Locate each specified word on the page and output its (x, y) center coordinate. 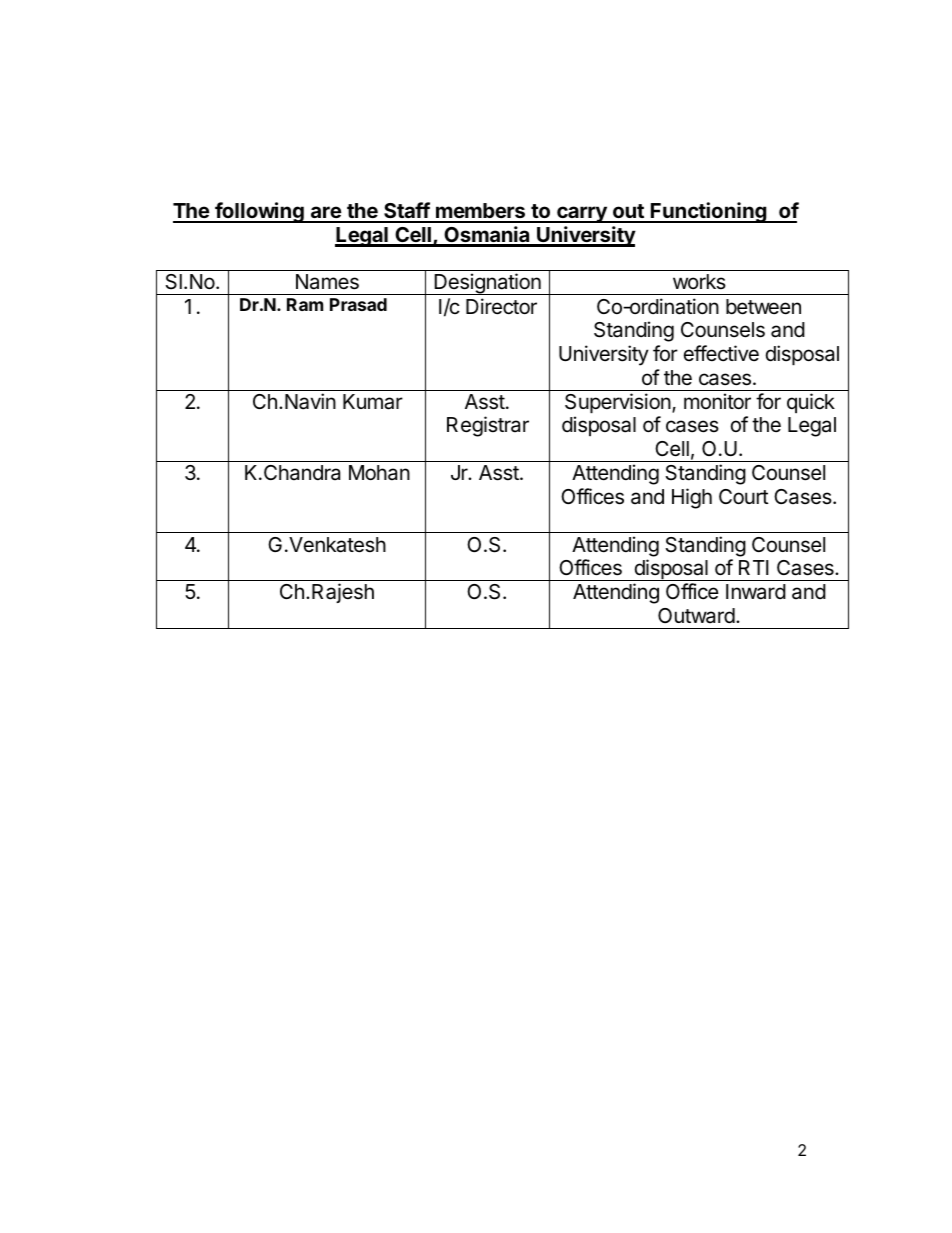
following (259, 212)
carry (582, 214)
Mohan (379, 473)
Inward (756, 592)
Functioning (708, 212)
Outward (696, 616)
